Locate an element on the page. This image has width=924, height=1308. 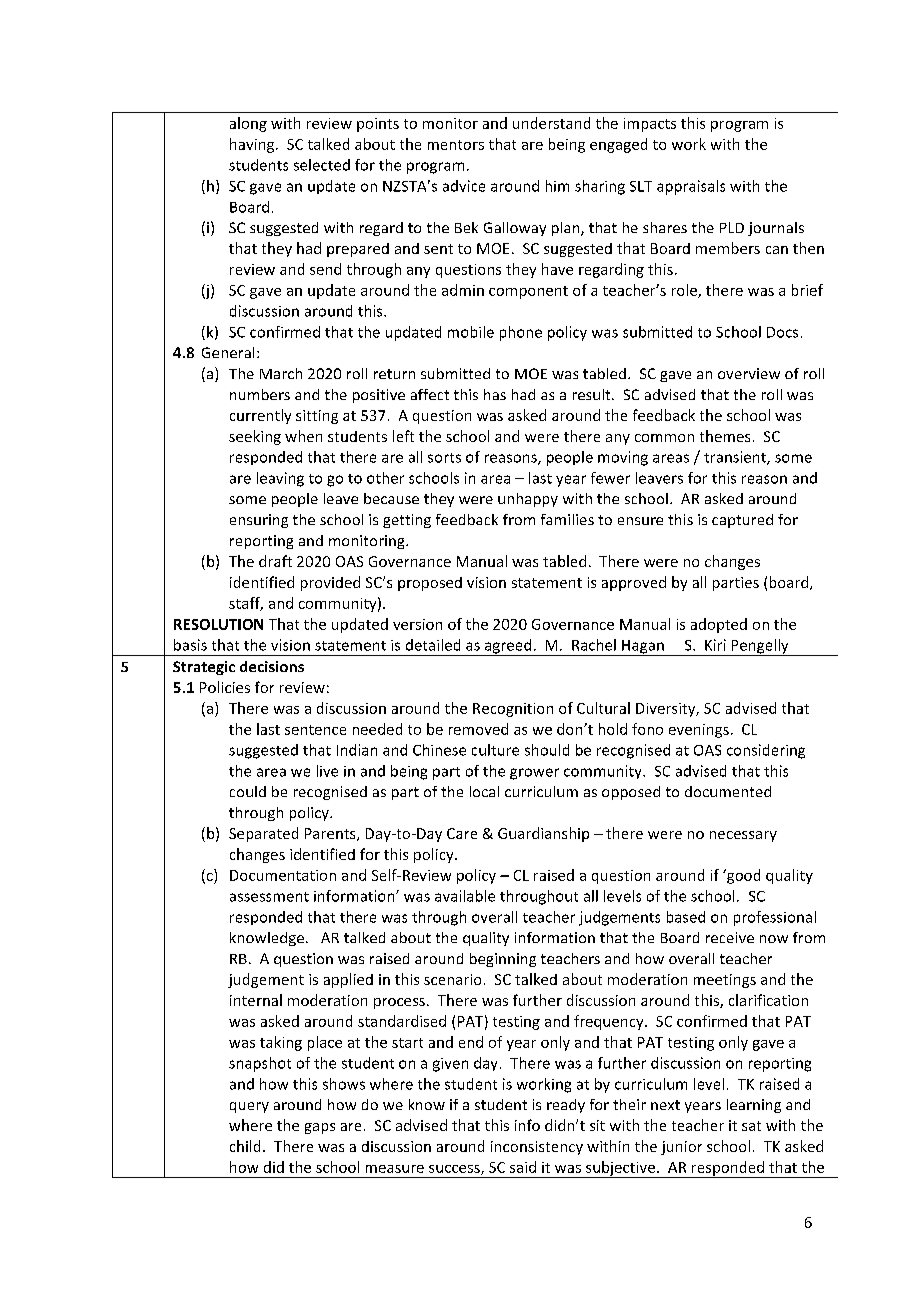
assessment is located at coordinates (269, 897).
